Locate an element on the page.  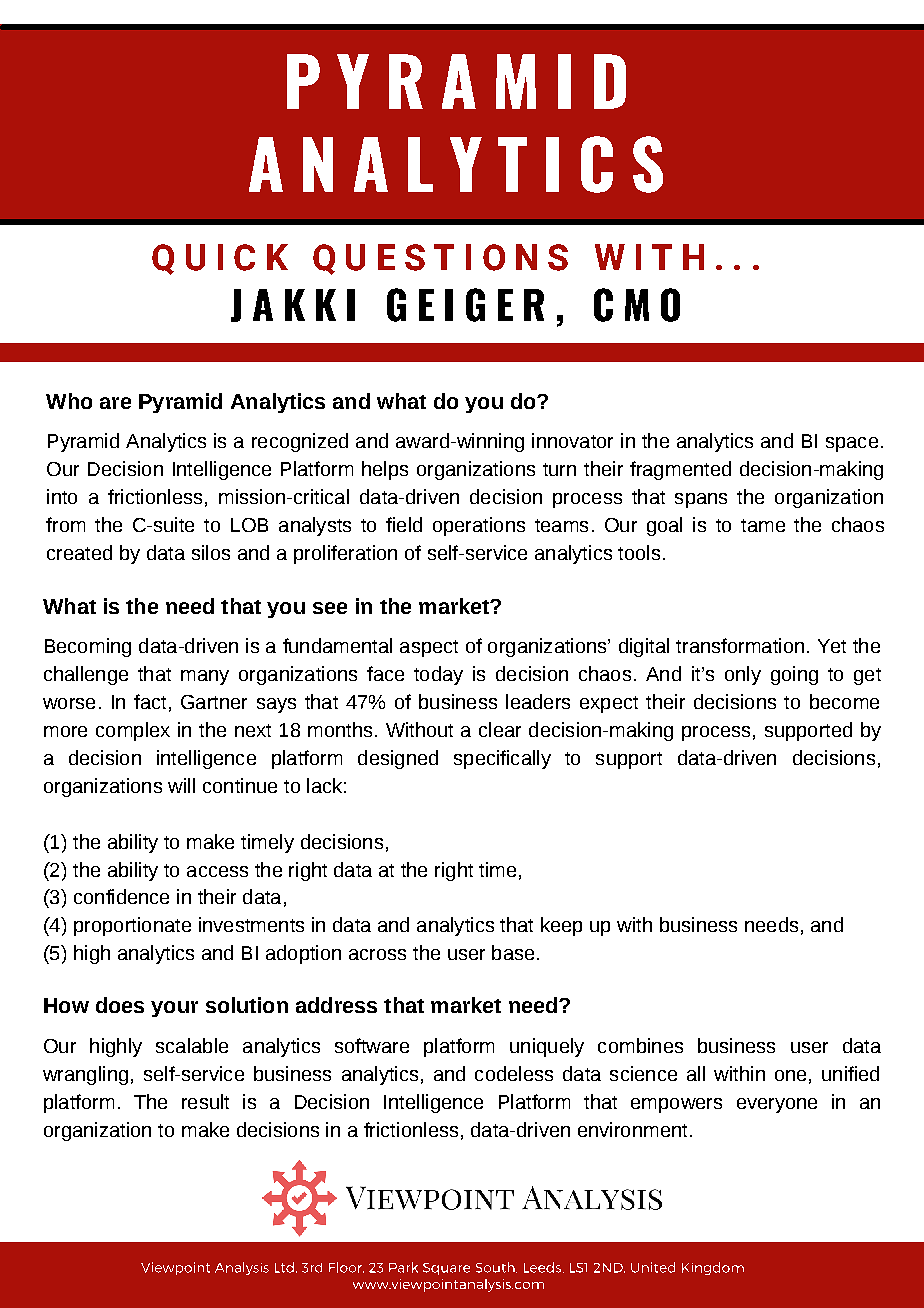
innovator is located at coordinates (572, 440).
